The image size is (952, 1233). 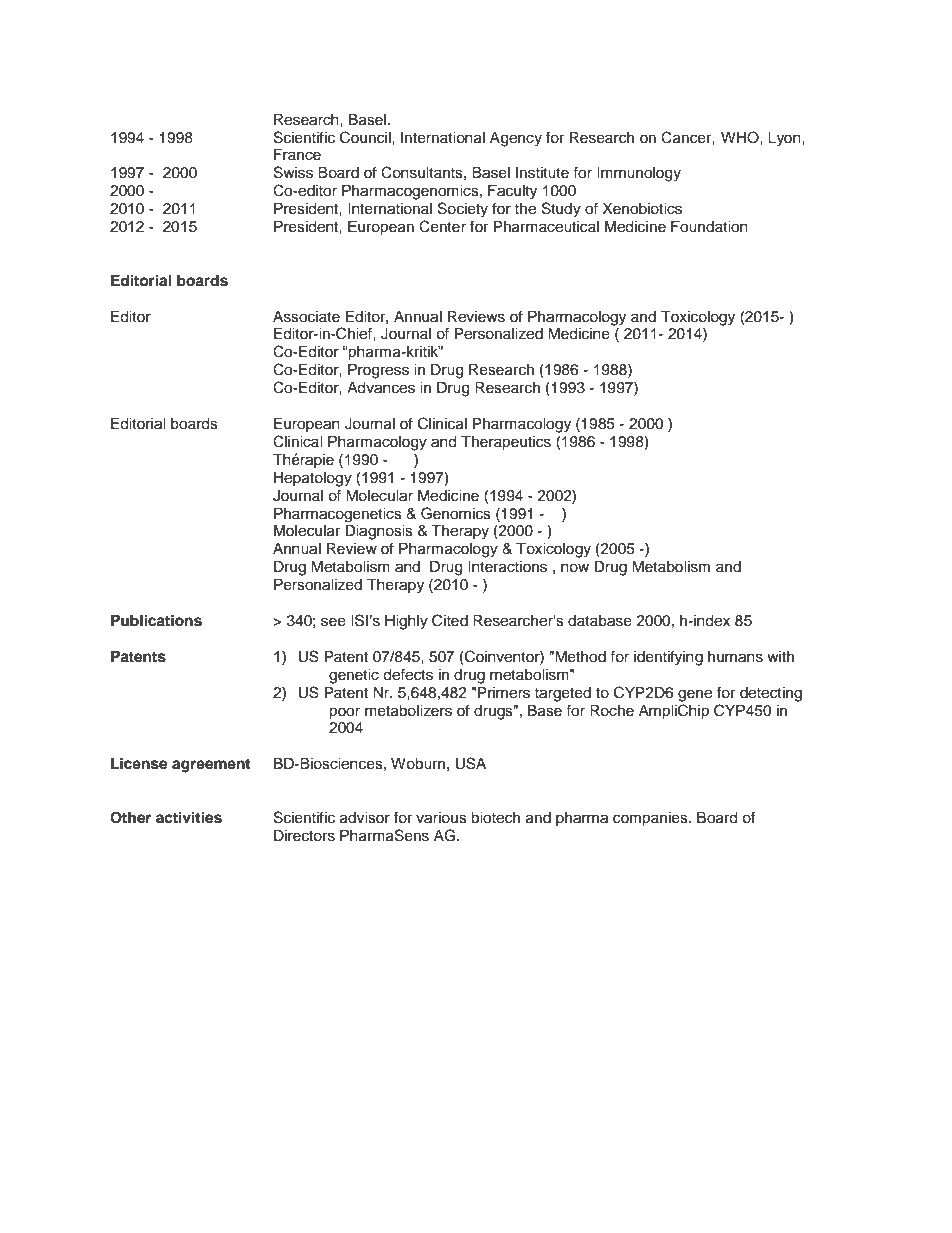 What do you see at coordinates (741, 137) in the page?
I see `WHO` at bounding box center [741, 137].
